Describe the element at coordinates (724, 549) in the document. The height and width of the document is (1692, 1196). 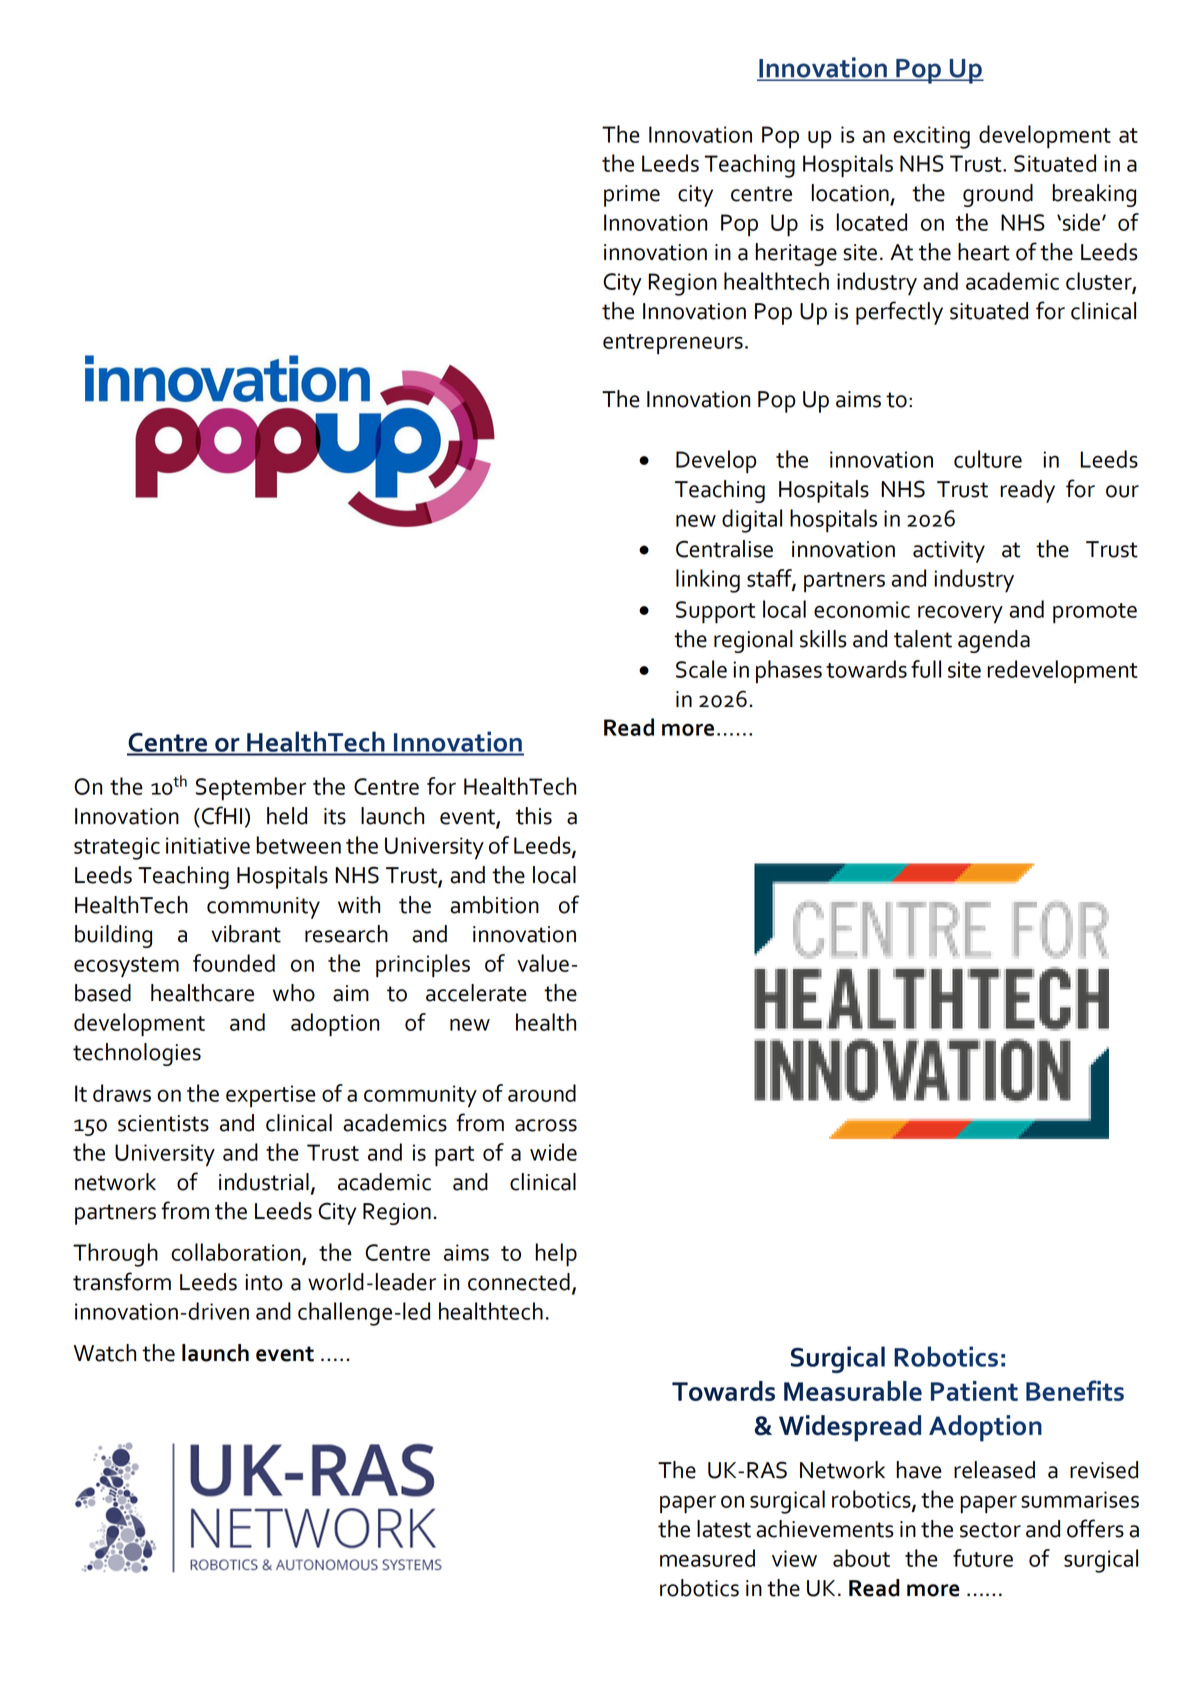
I see `Centralise` at that location.
